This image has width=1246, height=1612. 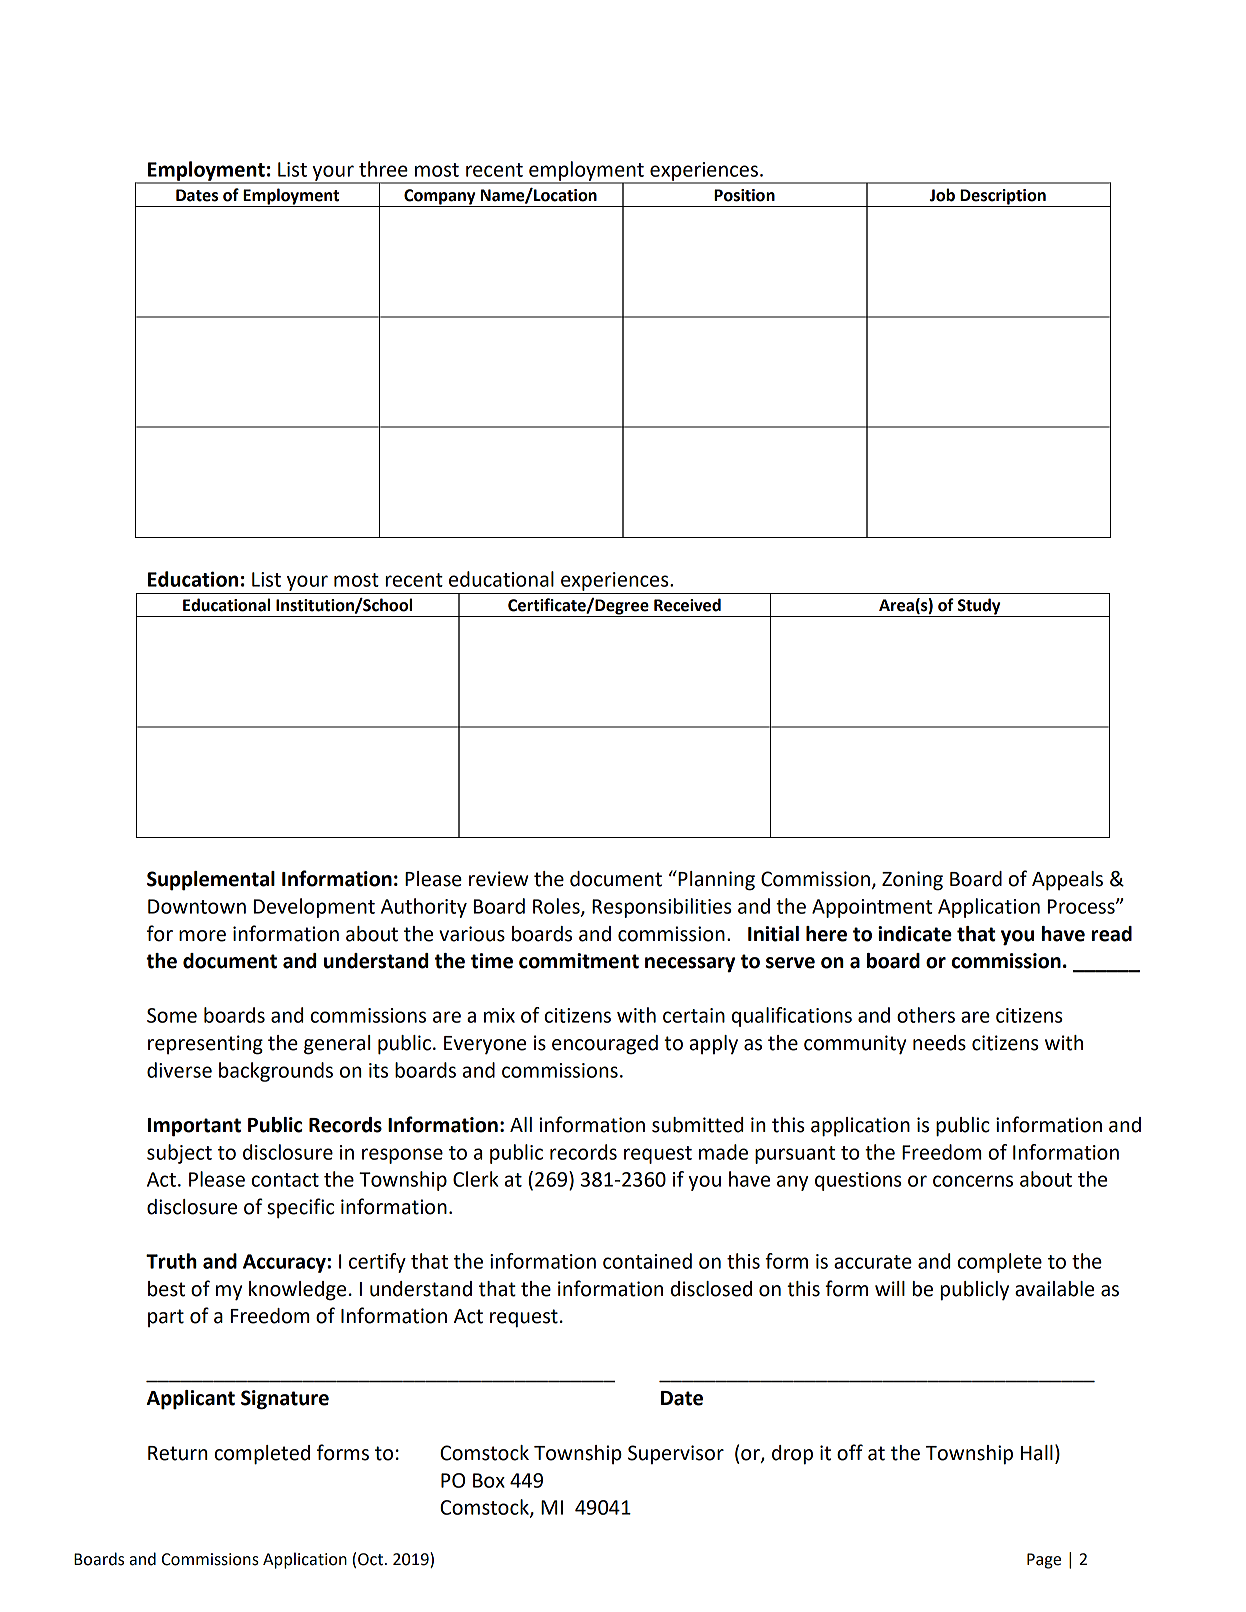 What do you see at coordinates (979, 607) in the image?
I see `Study` at bounding box center [979, 607].
